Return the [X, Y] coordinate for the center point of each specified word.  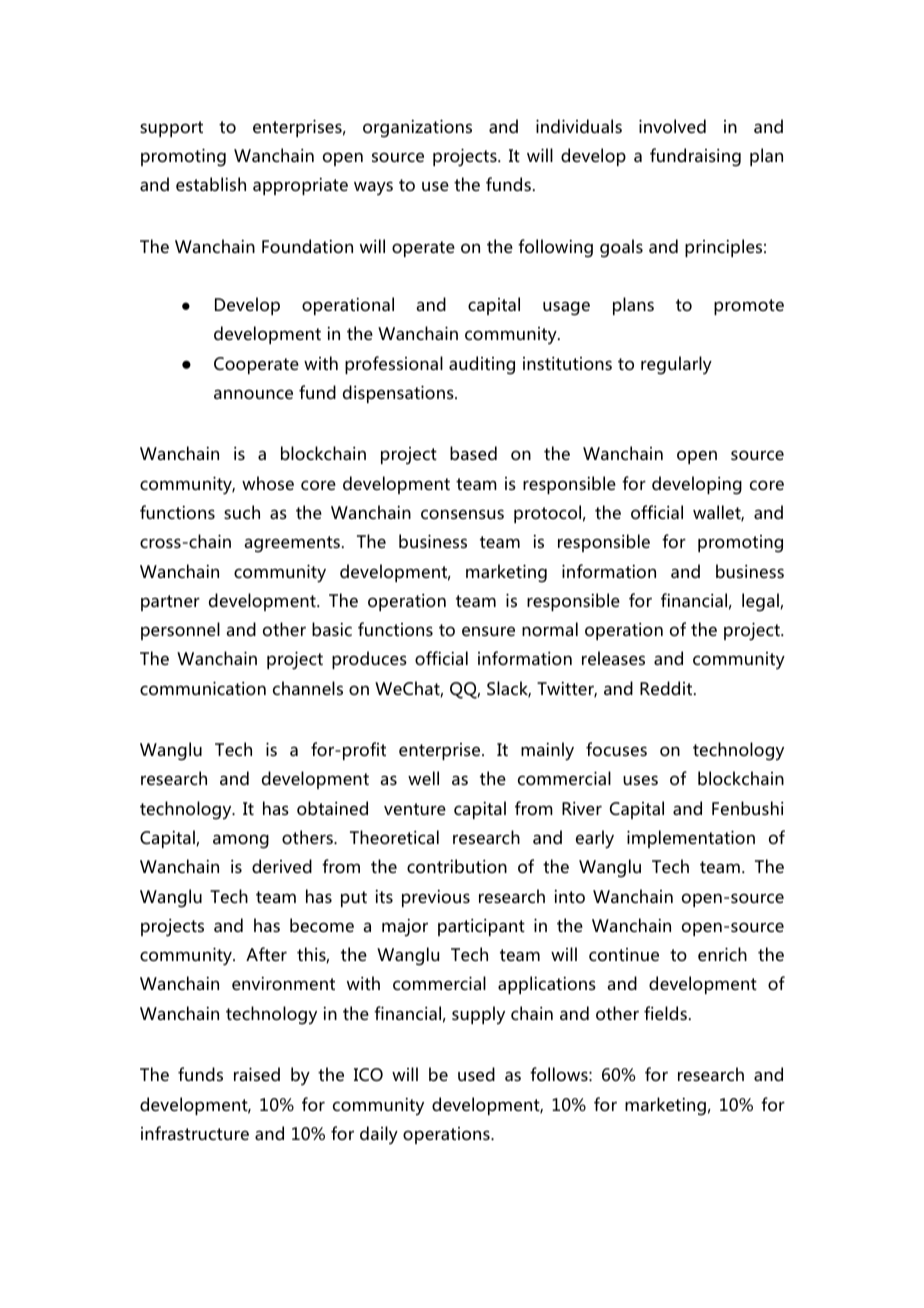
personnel [180, 631]
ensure [488, 631]
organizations [417, 128]
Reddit [667, 688]
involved [672, 126]
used [476, 1074]
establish [211, 184]
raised [257, 1074]
